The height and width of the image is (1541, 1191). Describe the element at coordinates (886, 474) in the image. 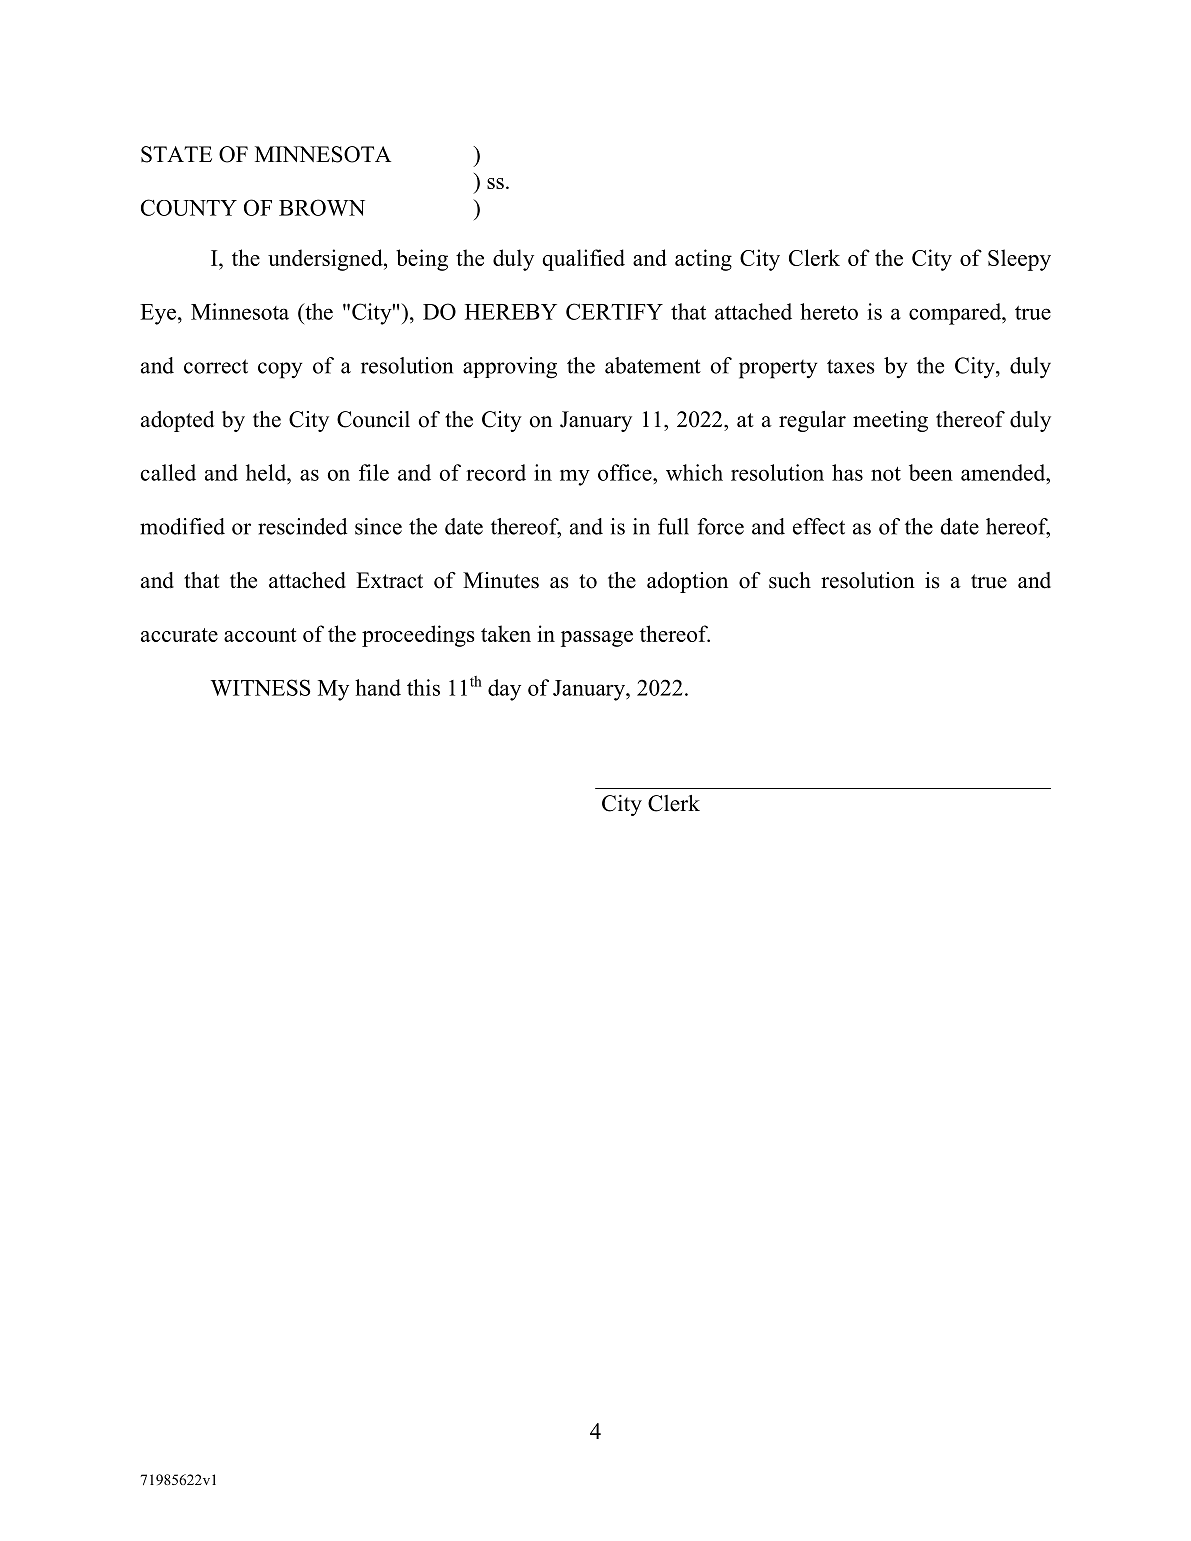

I see `not` at that location.
